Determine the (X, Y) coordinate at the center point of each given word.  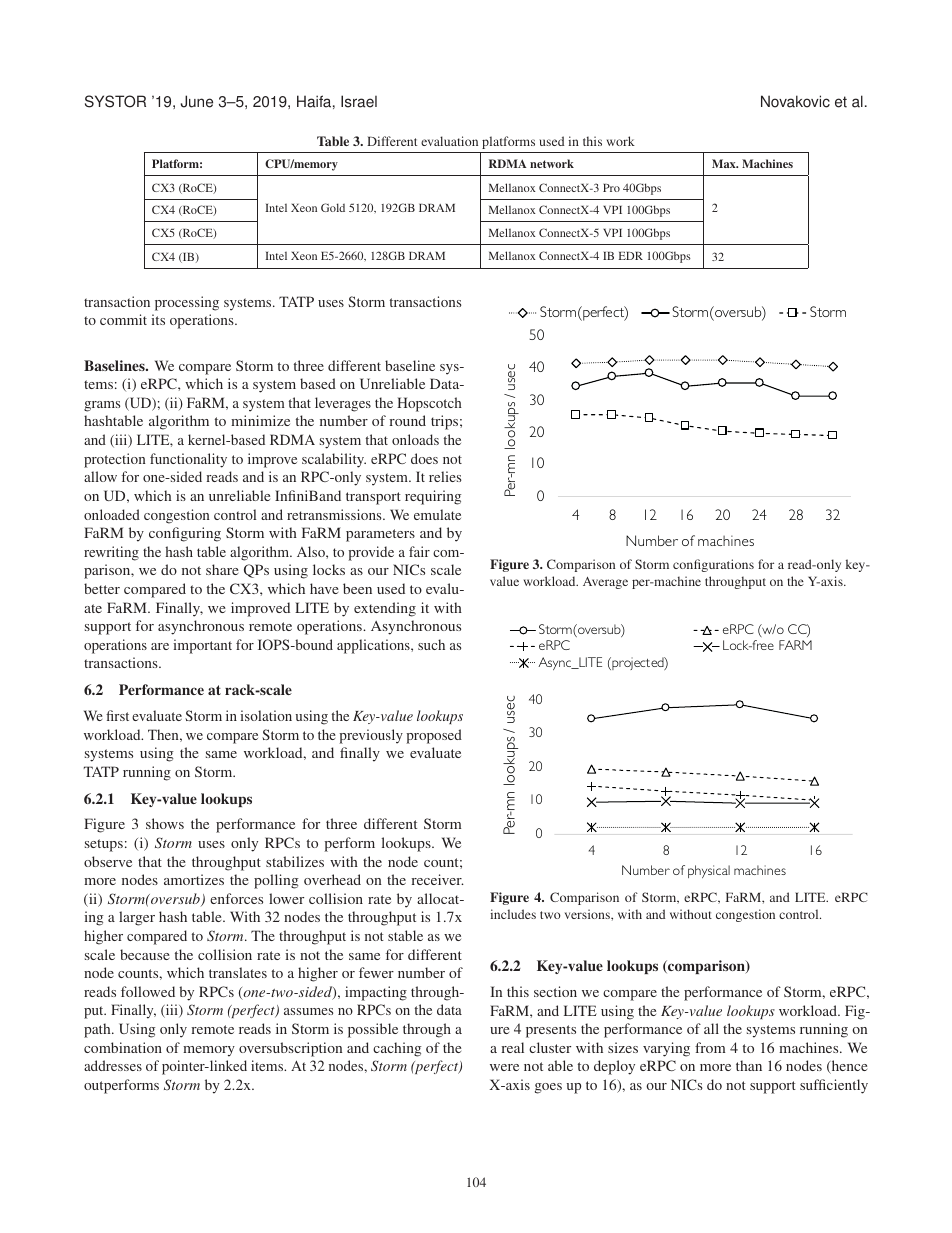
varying (666, 1049)
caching (397, 1049)
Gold (333, 207)
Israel (359, 101)
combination (123, 1047)
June (197, 101)
